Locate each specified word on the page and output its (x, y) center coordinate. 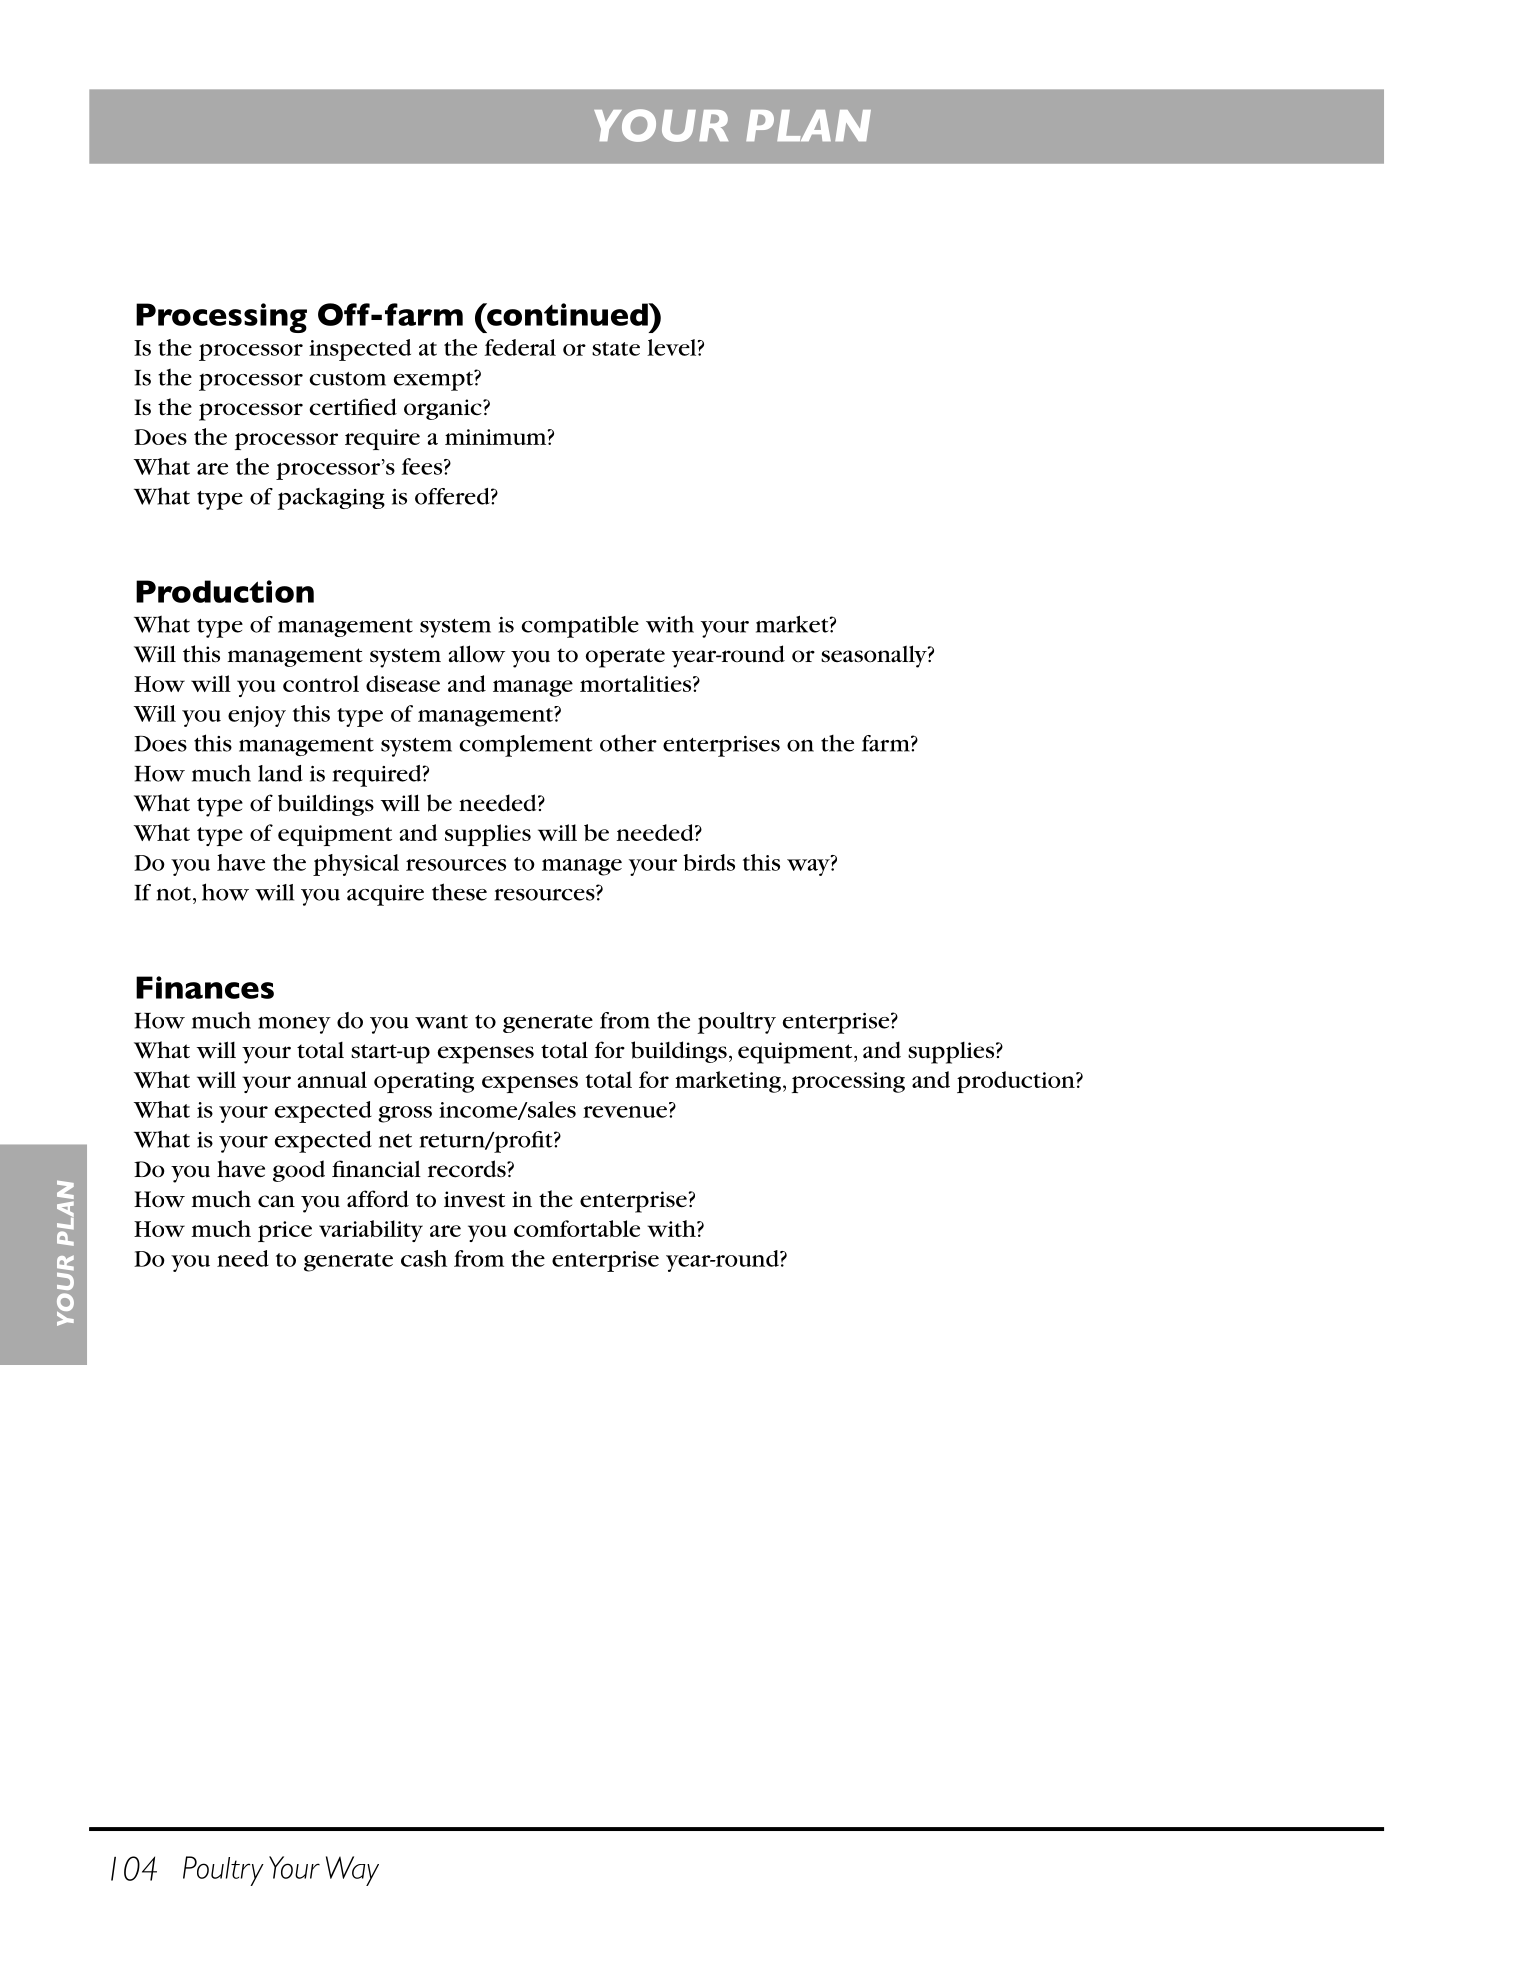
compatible (580, 627)
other (628, 743)
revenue (625, 1112)
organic (444, 409)
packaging (331, 499)
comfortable (577, 1228)
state (616, 349)
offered (453, 496)
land (280, 773)
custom (348, 379)
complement (526, 746)
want (441, 1022)
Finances (205, 987)
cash (424, 1258)
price (285, 1231)
